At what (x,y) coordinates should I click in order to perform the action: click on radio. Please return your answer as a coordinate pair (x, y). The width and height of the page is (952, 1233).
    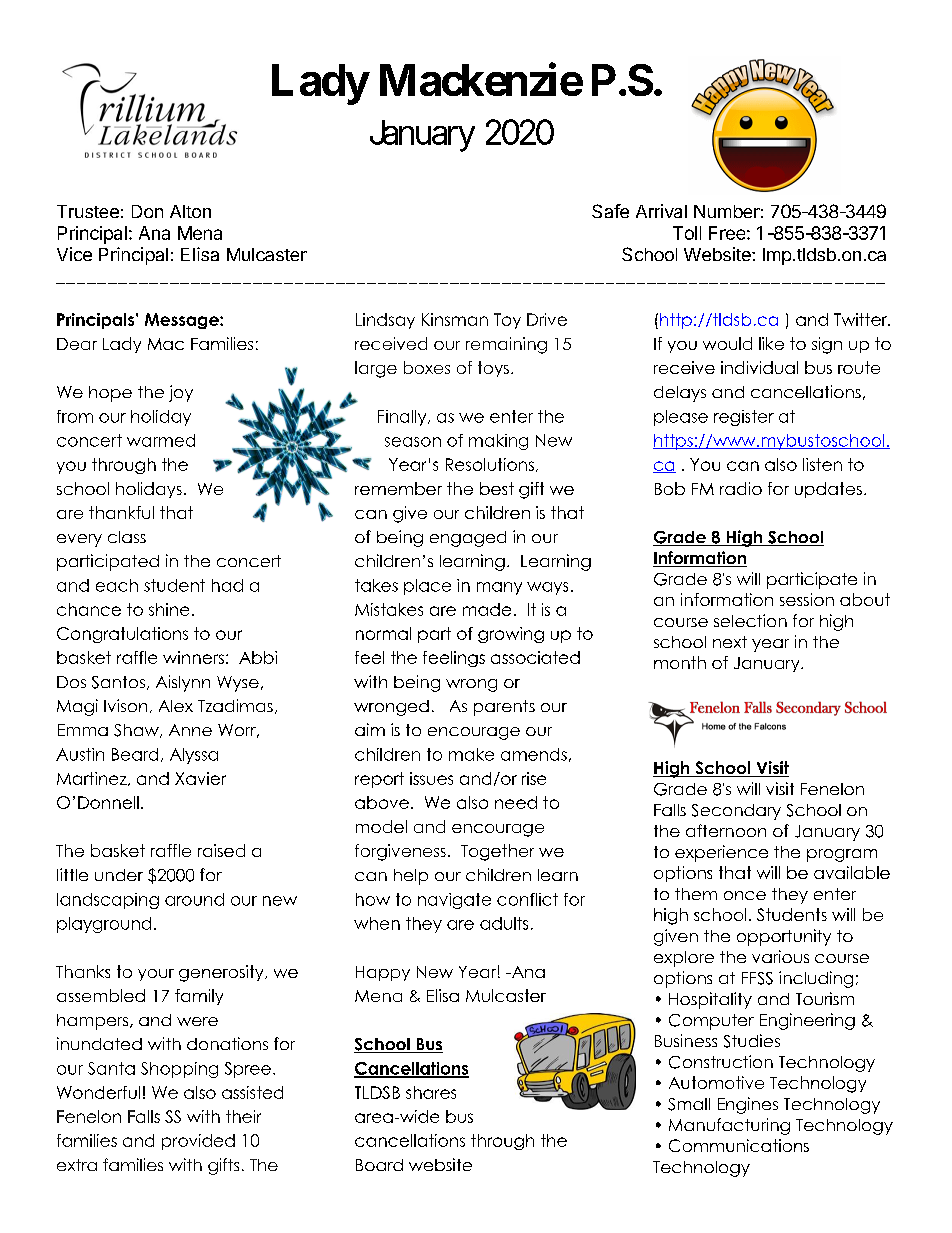
    Looking at the image, I should click on (741, 488).
